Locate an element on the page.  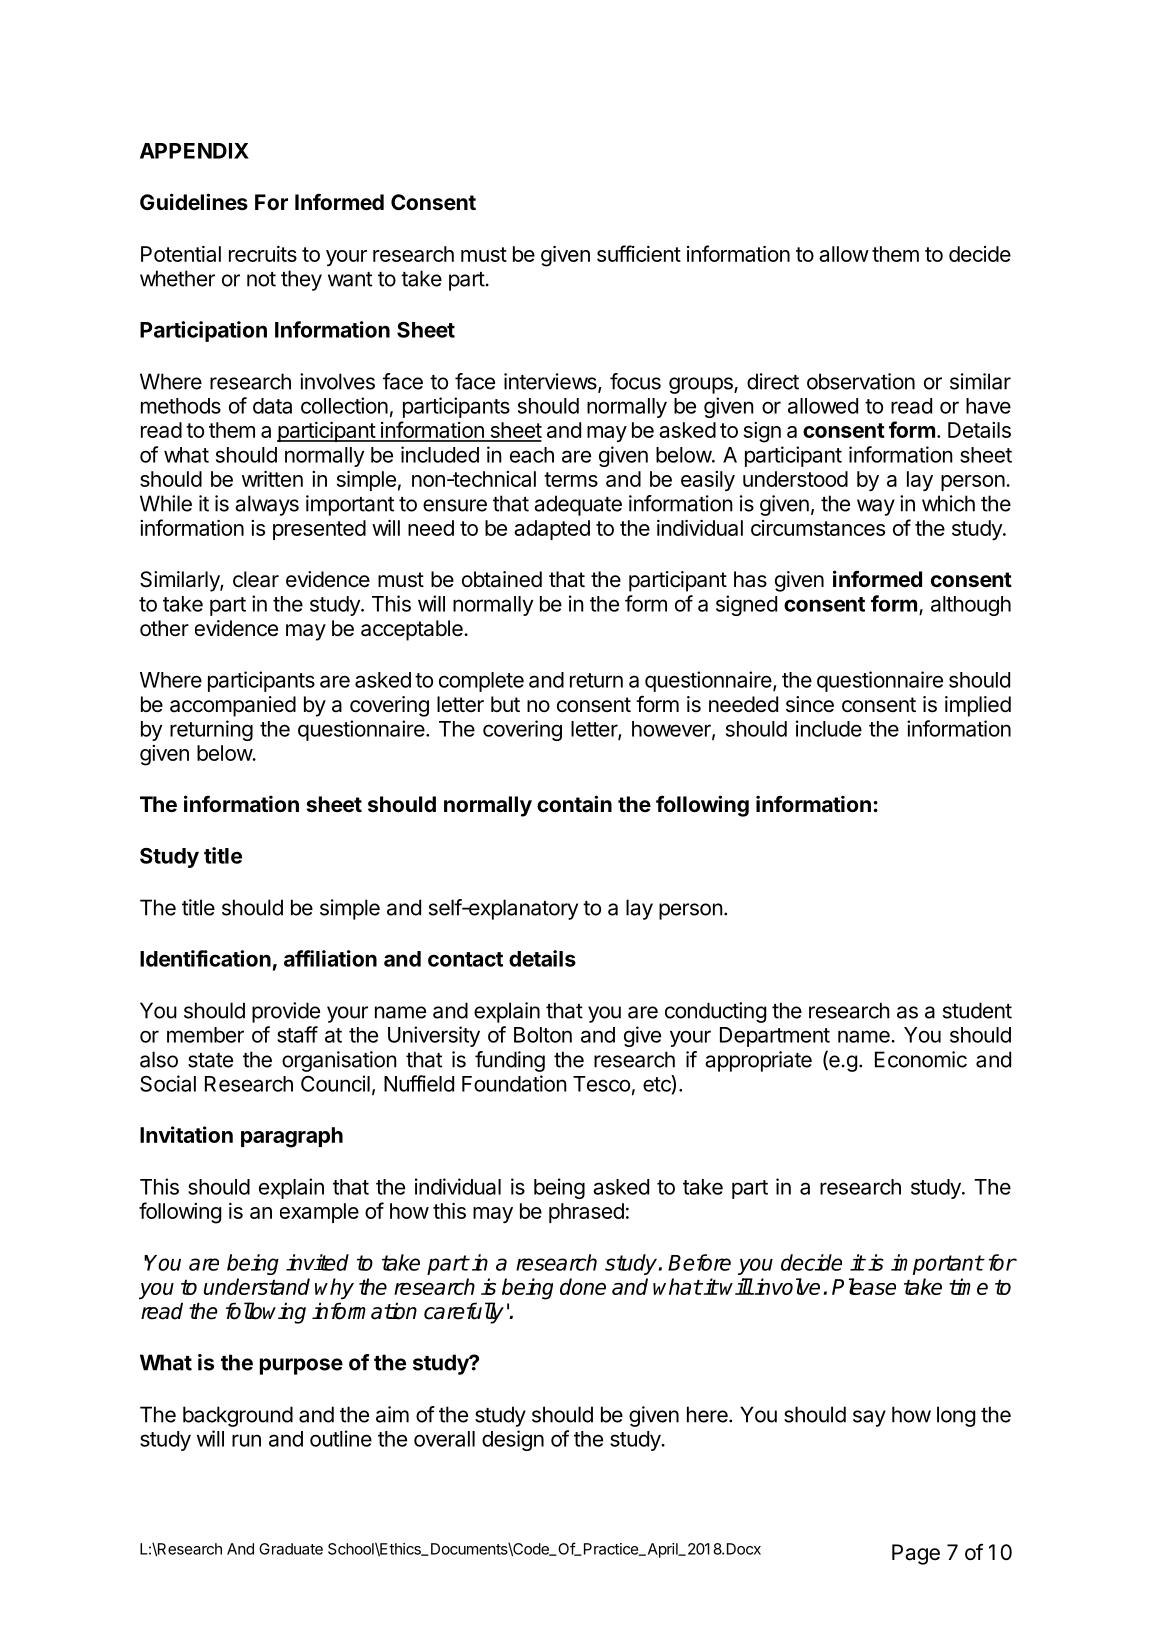
Please is located at coordinates (864, 1286).
